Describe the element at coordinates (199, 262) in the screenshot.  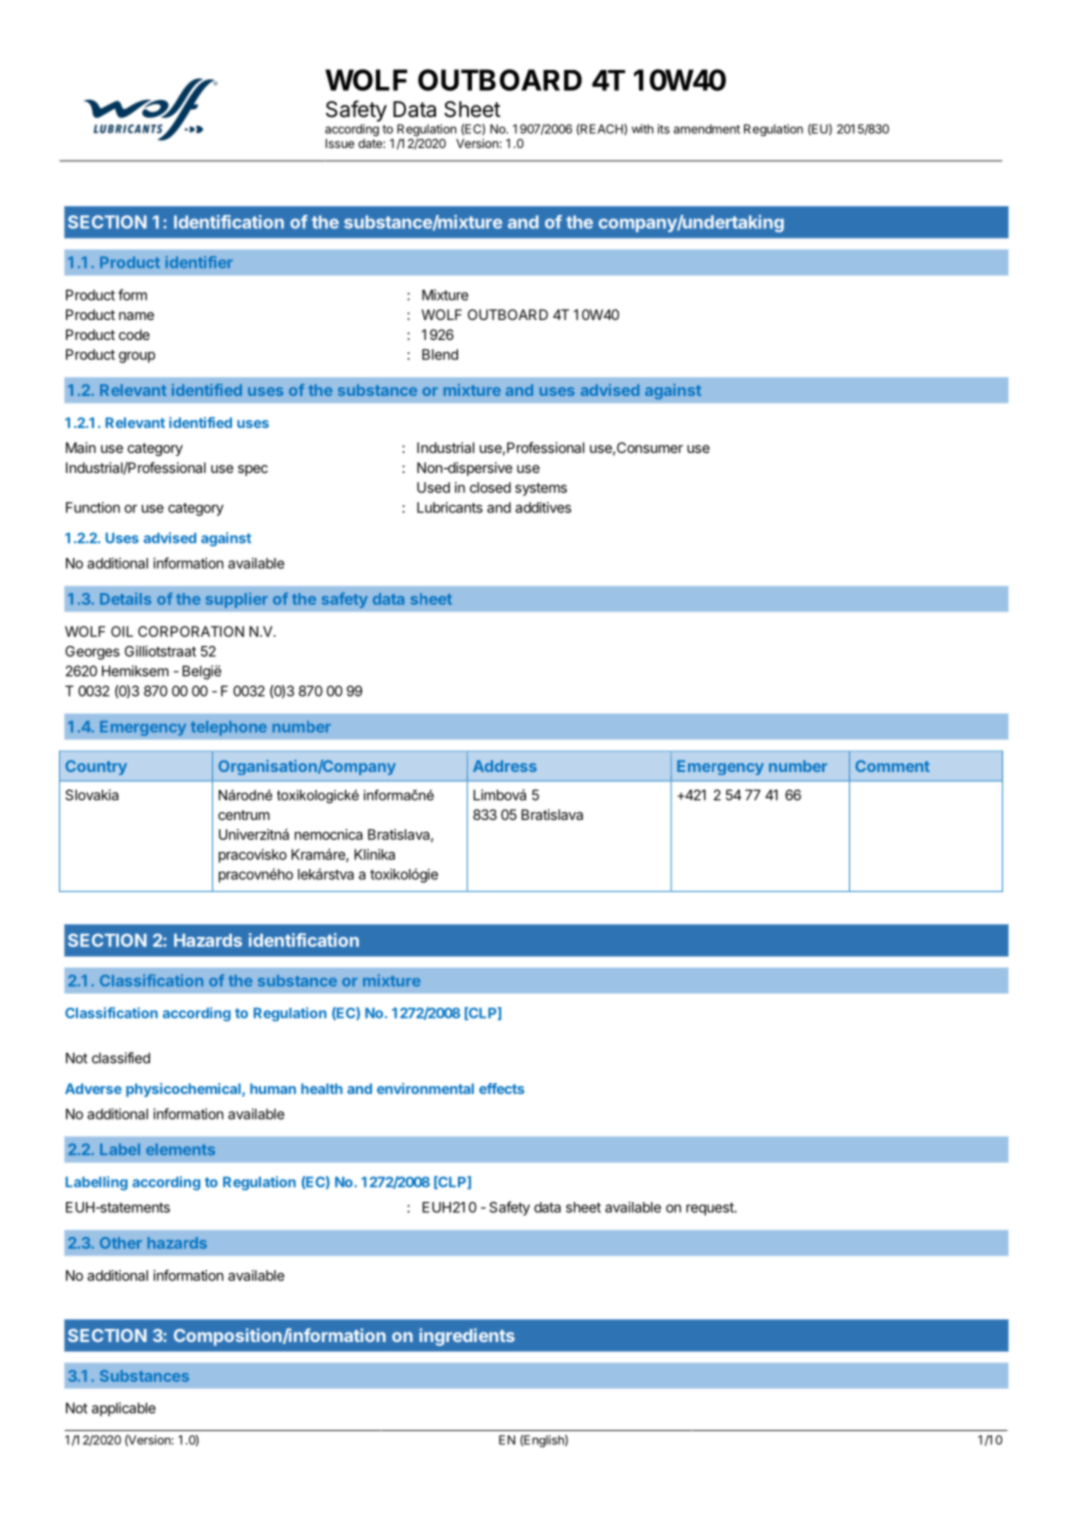
I see `identifier` at that location.
